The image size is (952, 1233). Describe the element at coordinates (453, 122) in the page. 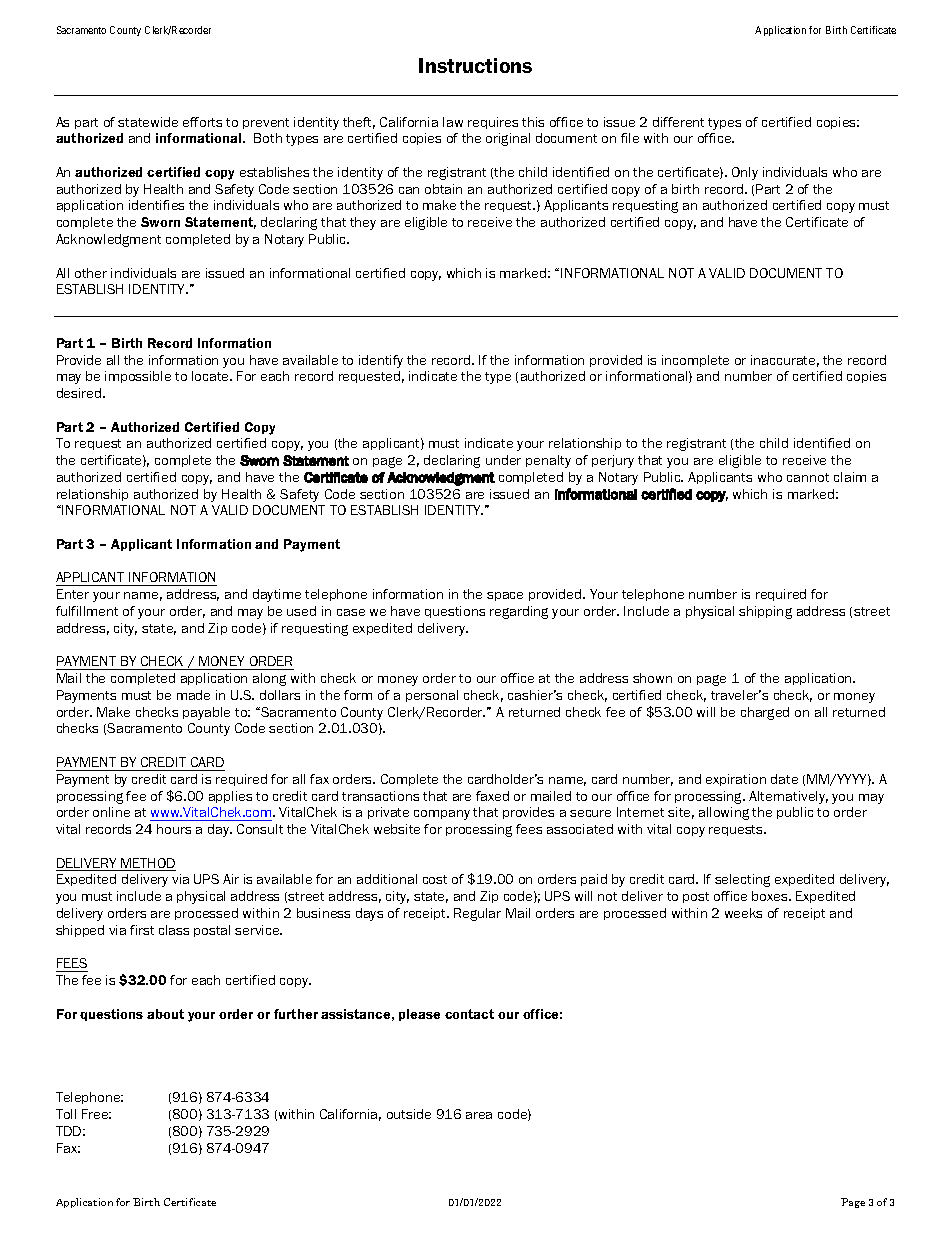

I see `law` at that location.
